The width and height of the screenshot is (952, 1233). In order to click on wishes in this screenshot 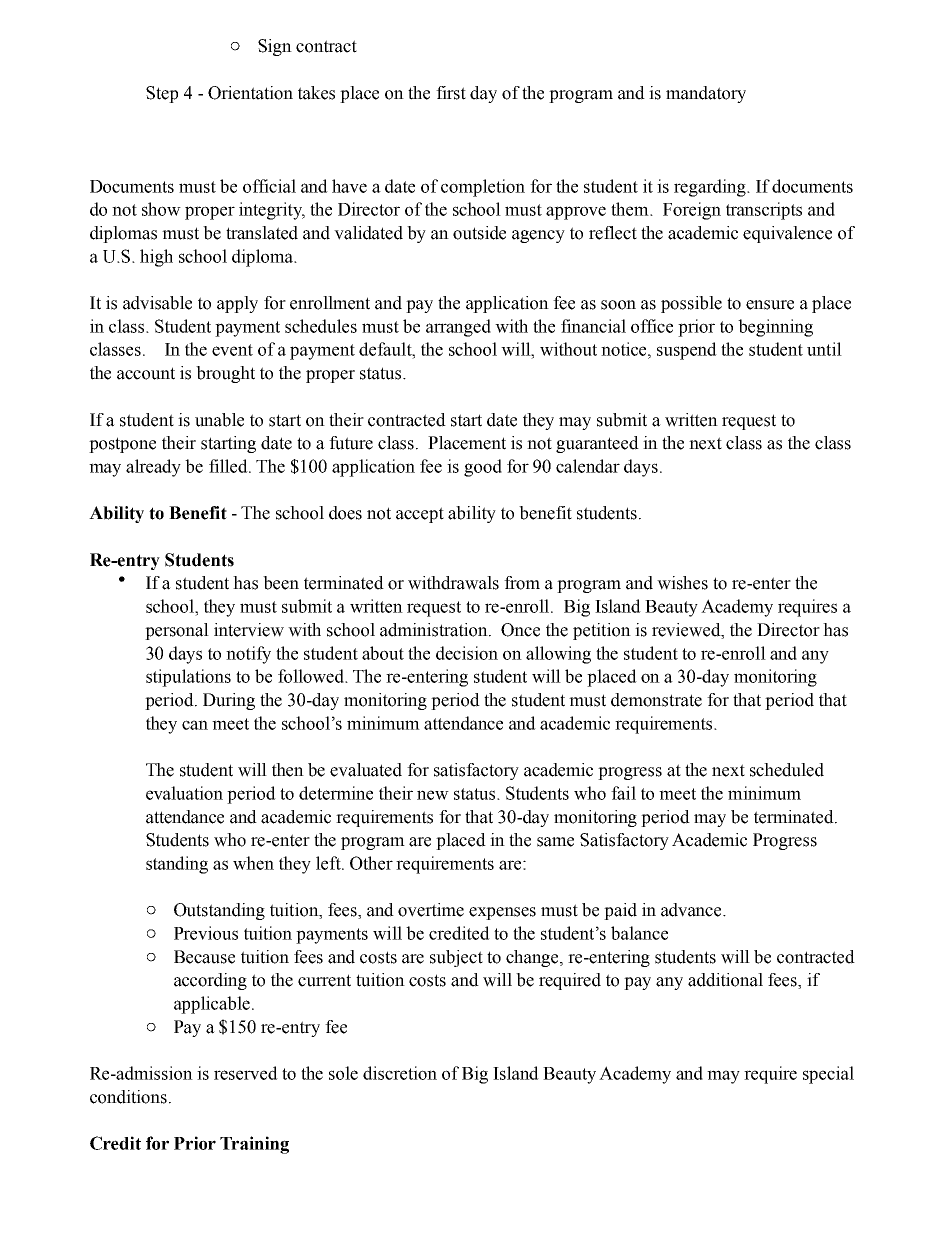, I will do `click(682, 583)`.
